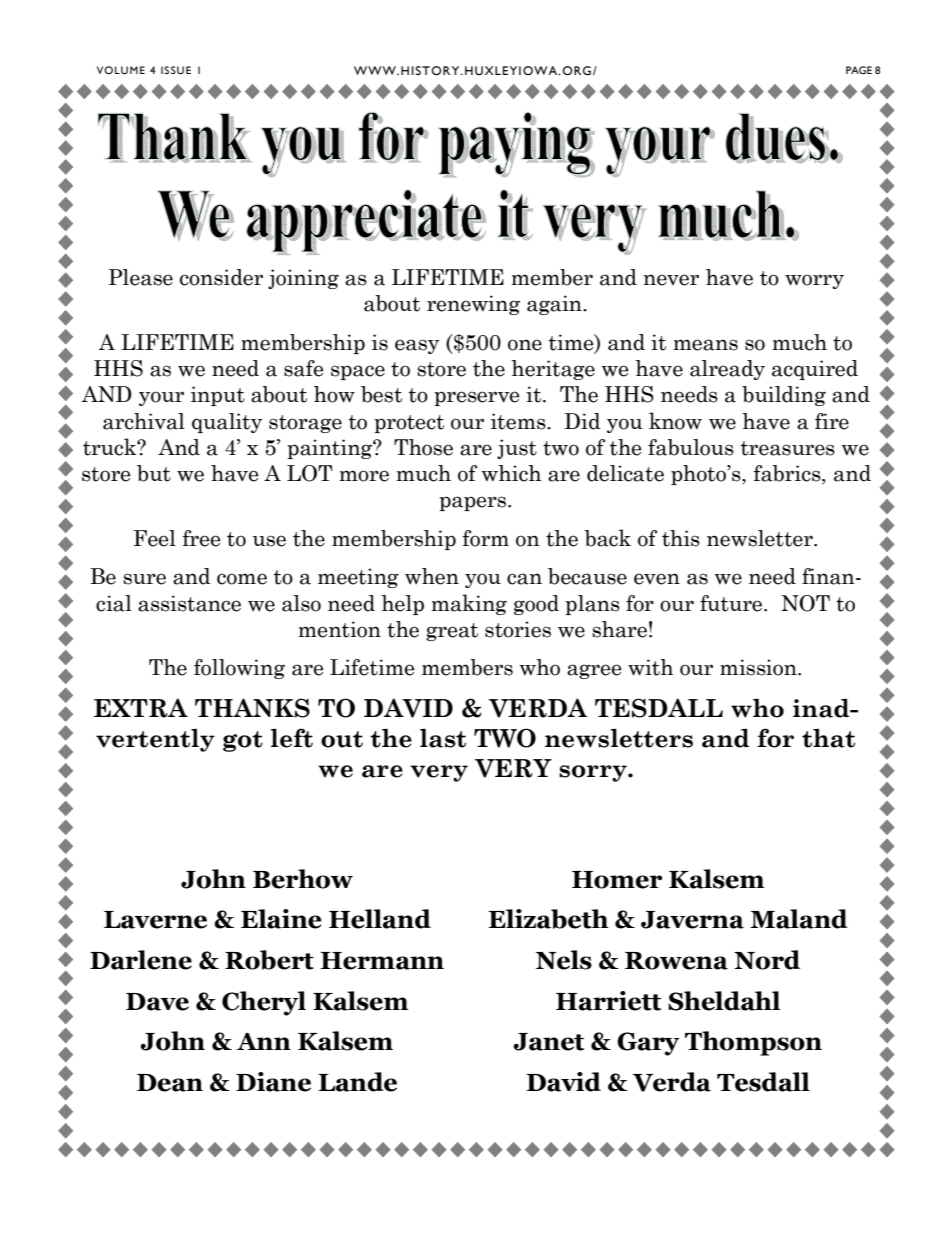 The height and width of the image is (1233, 952). Describe the element at coordinates (859, 70) in the image. I see `PAGE` at that location.
